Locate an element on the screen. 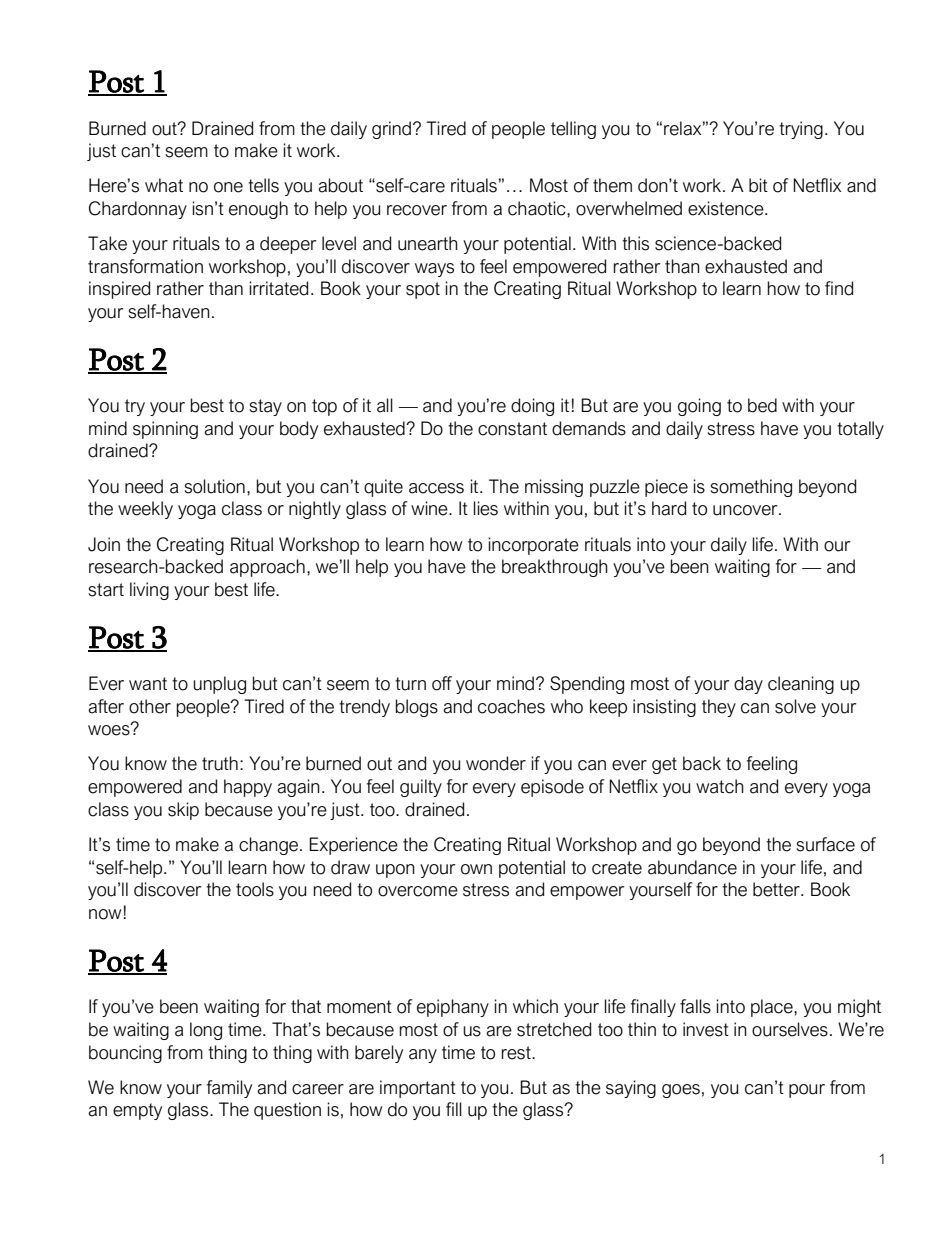  wonder is located at coordinates (496, 763).
